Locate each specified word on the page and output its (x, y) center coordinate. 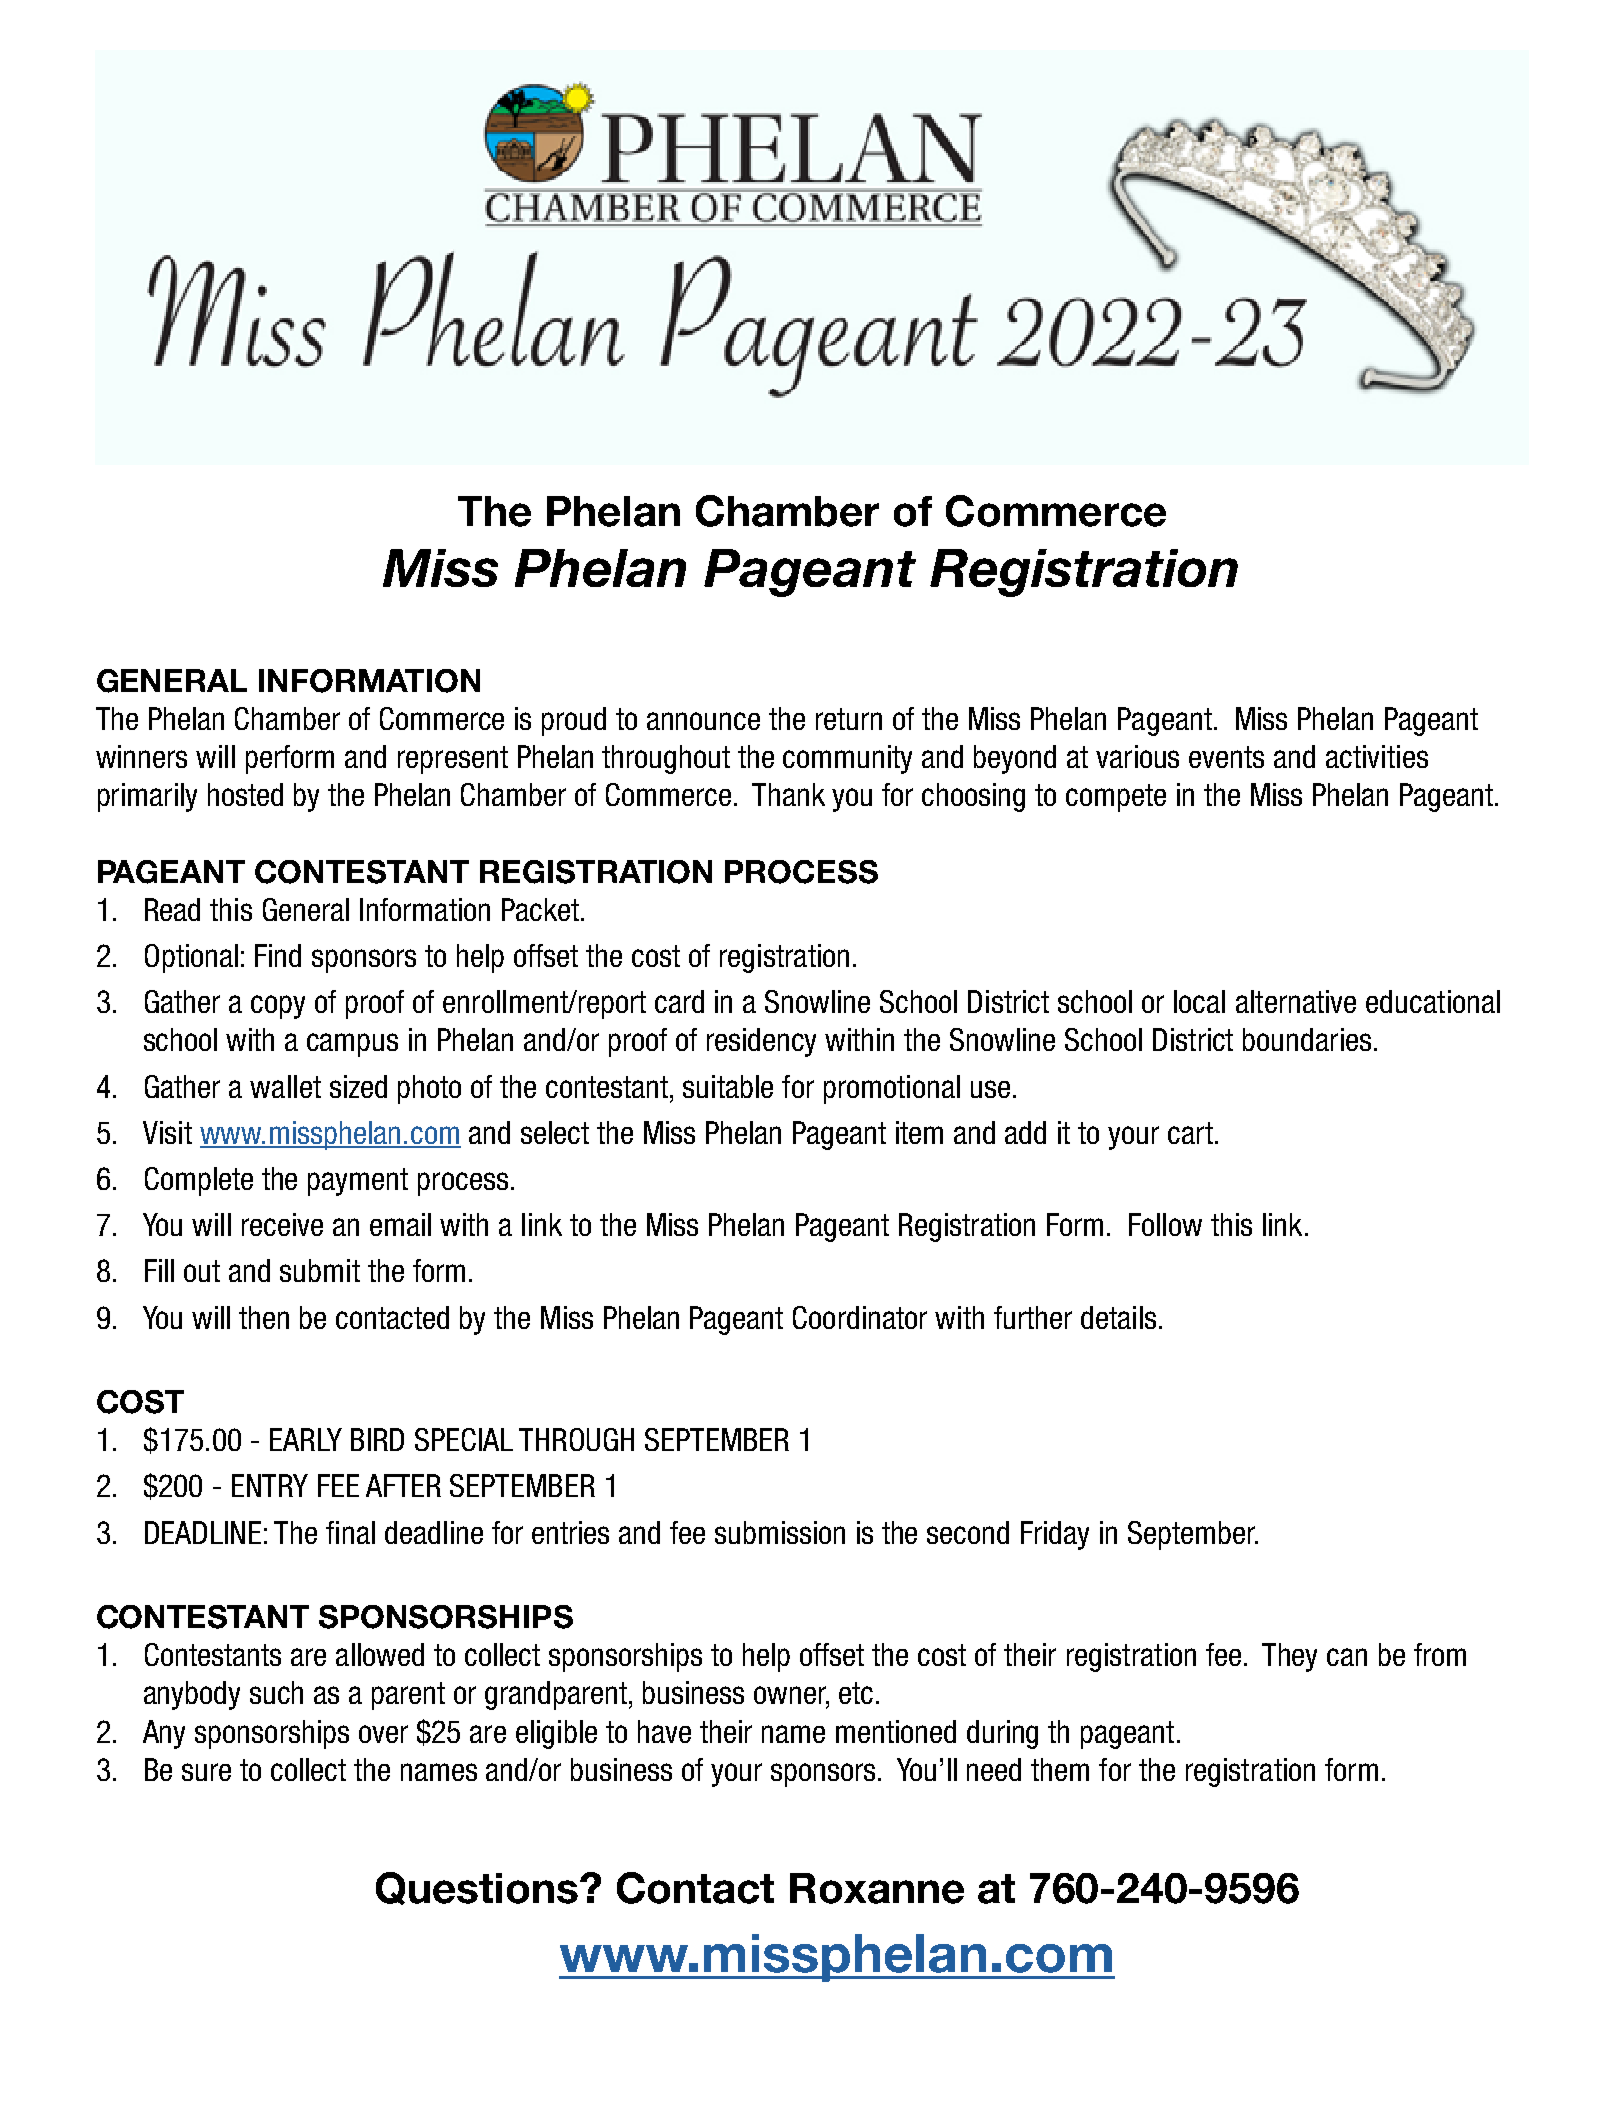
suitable (728, 1086)
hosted (245, 794)
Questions (478, 1888)
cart (1190, 1133)
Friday (1055, 1535)
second (968, 1532)
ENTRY (270, 1485)
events (1226, 757)
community (847, 759)
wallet (285, 1086)
